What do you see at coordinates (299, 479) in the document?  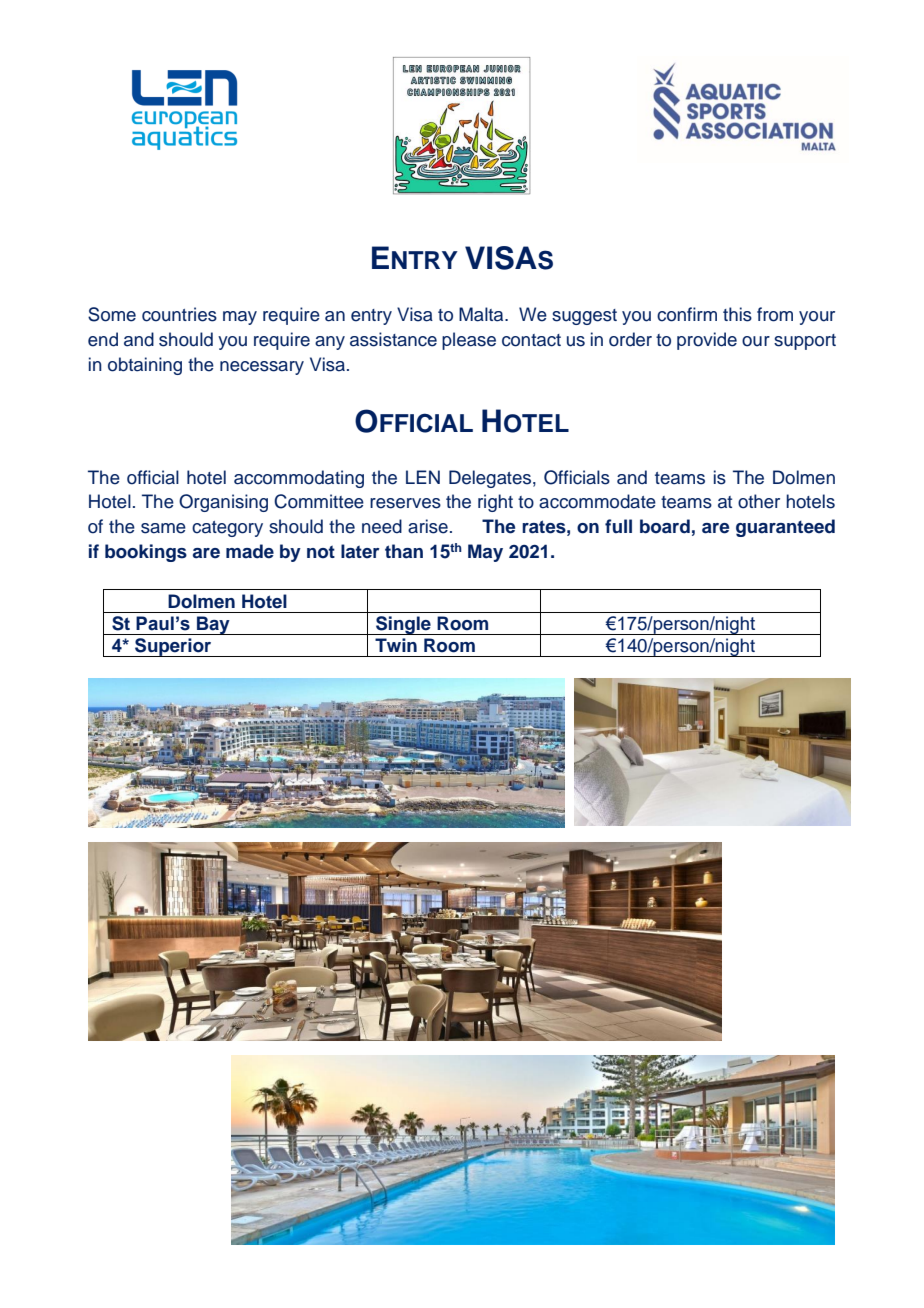 I see `accommodating` at bounding box center [299, 479].
